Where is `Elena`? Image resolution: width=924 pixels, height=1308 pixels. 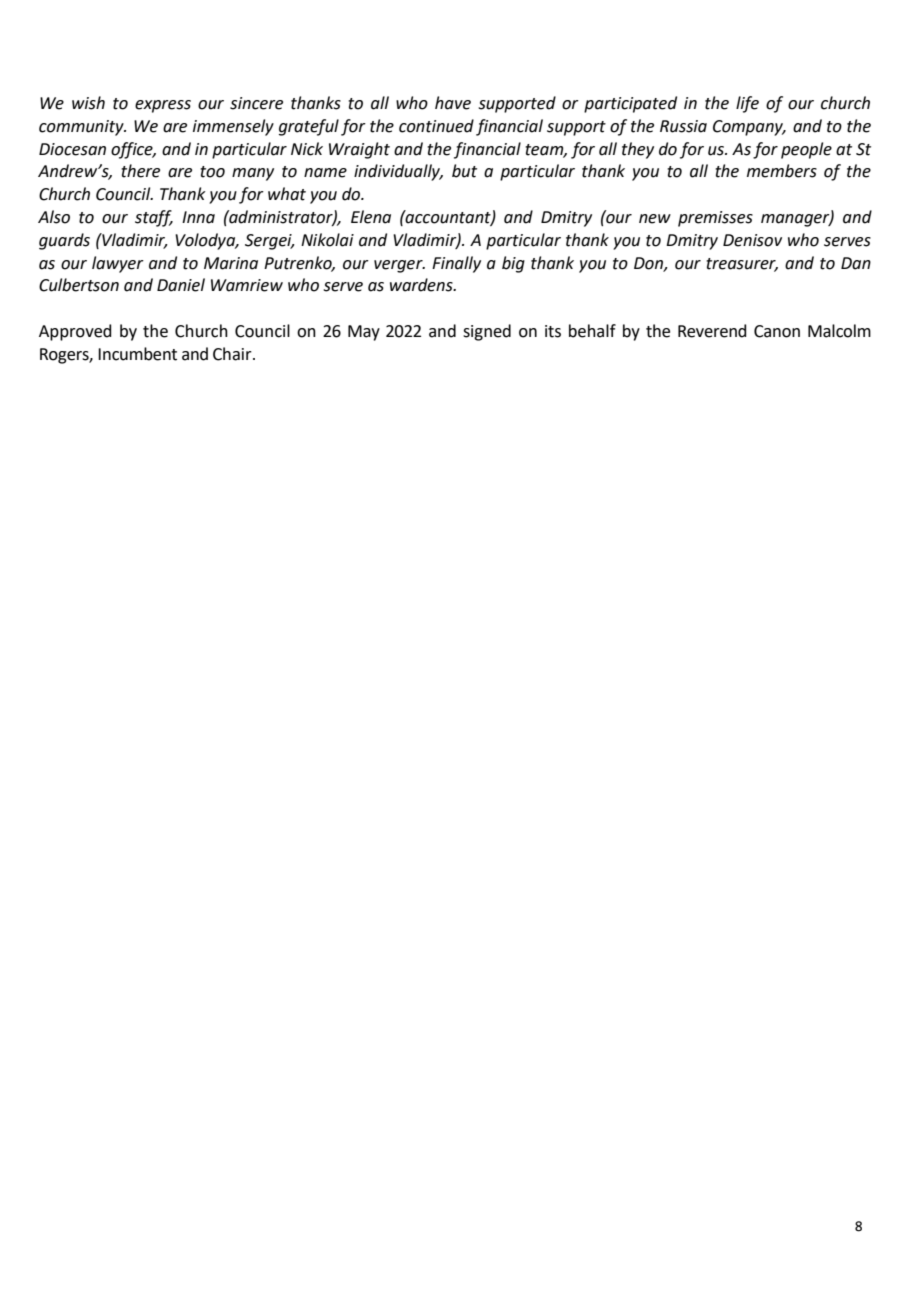
Elena is located at coordinates (371, 217).
